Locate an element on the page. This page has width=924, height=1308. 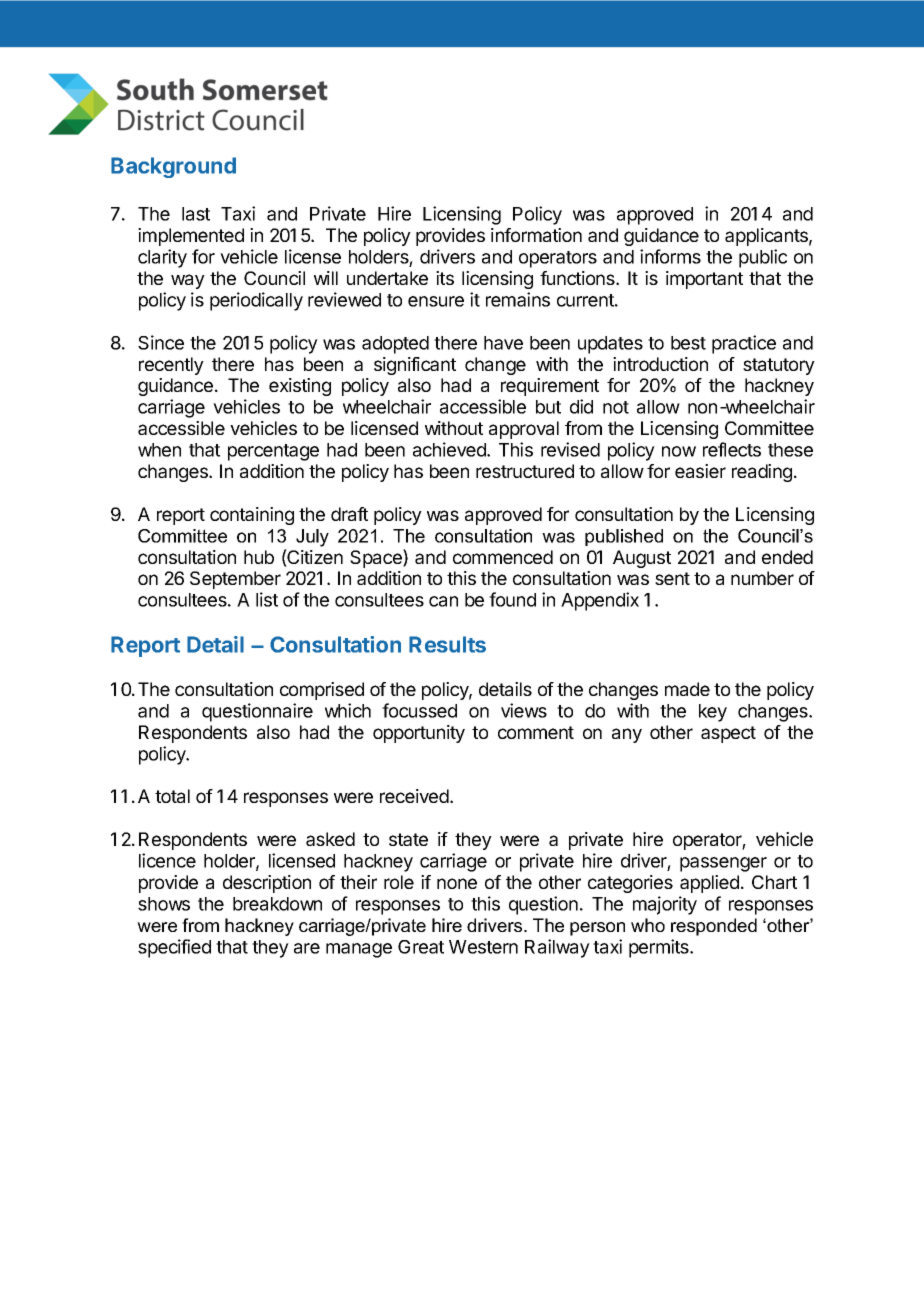
breakdown is located at coordinates (277, 904).
